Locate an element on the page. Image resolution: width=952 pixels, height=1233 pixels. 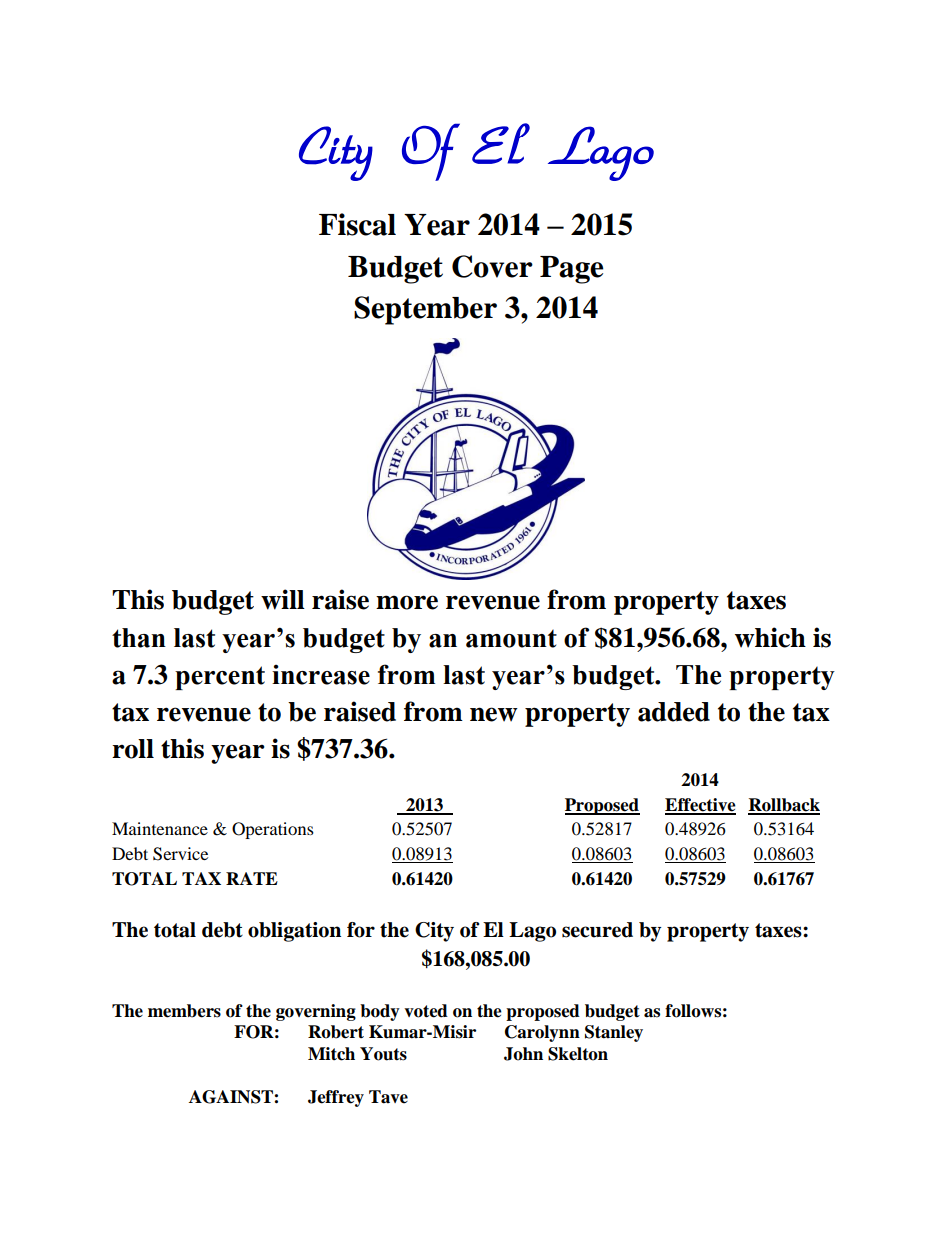
which is located at coordinates (770, 637).
